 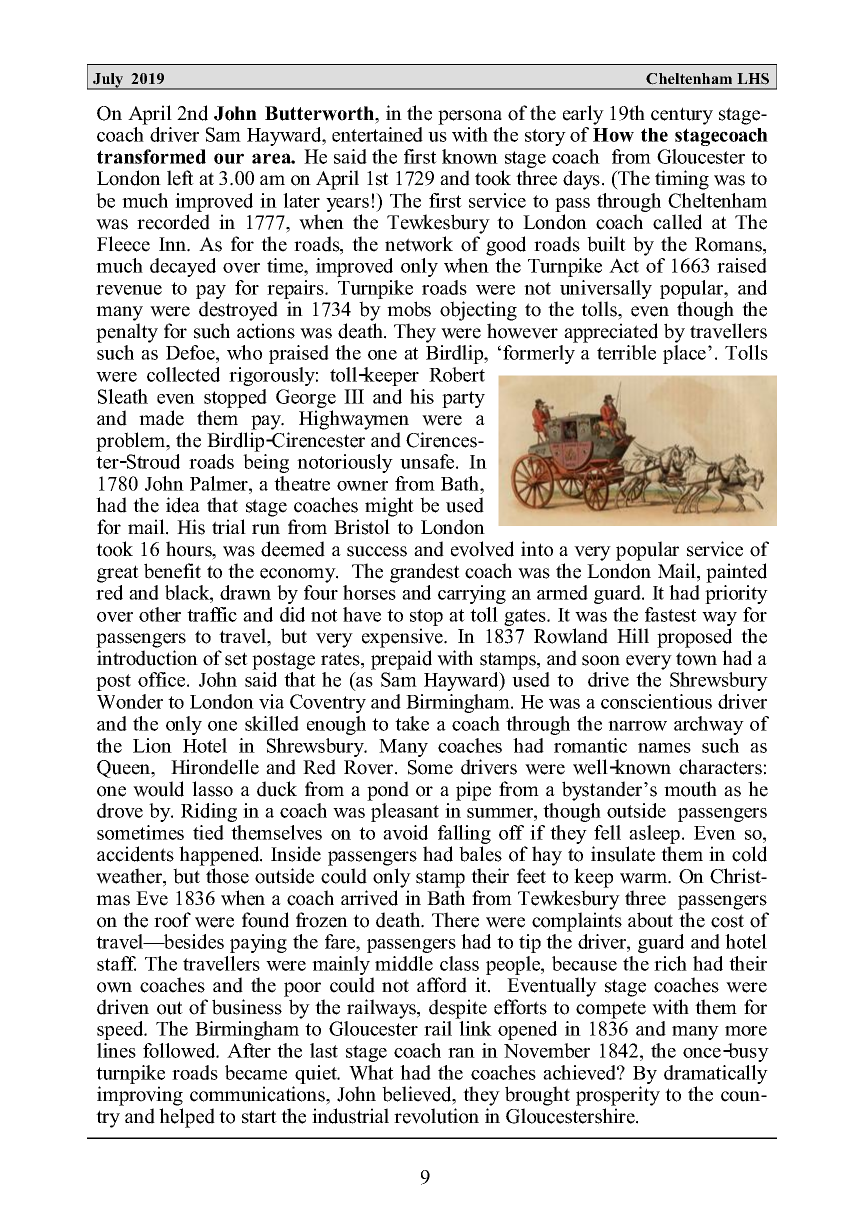 I want to click on about, so click(x=650, y=920).
